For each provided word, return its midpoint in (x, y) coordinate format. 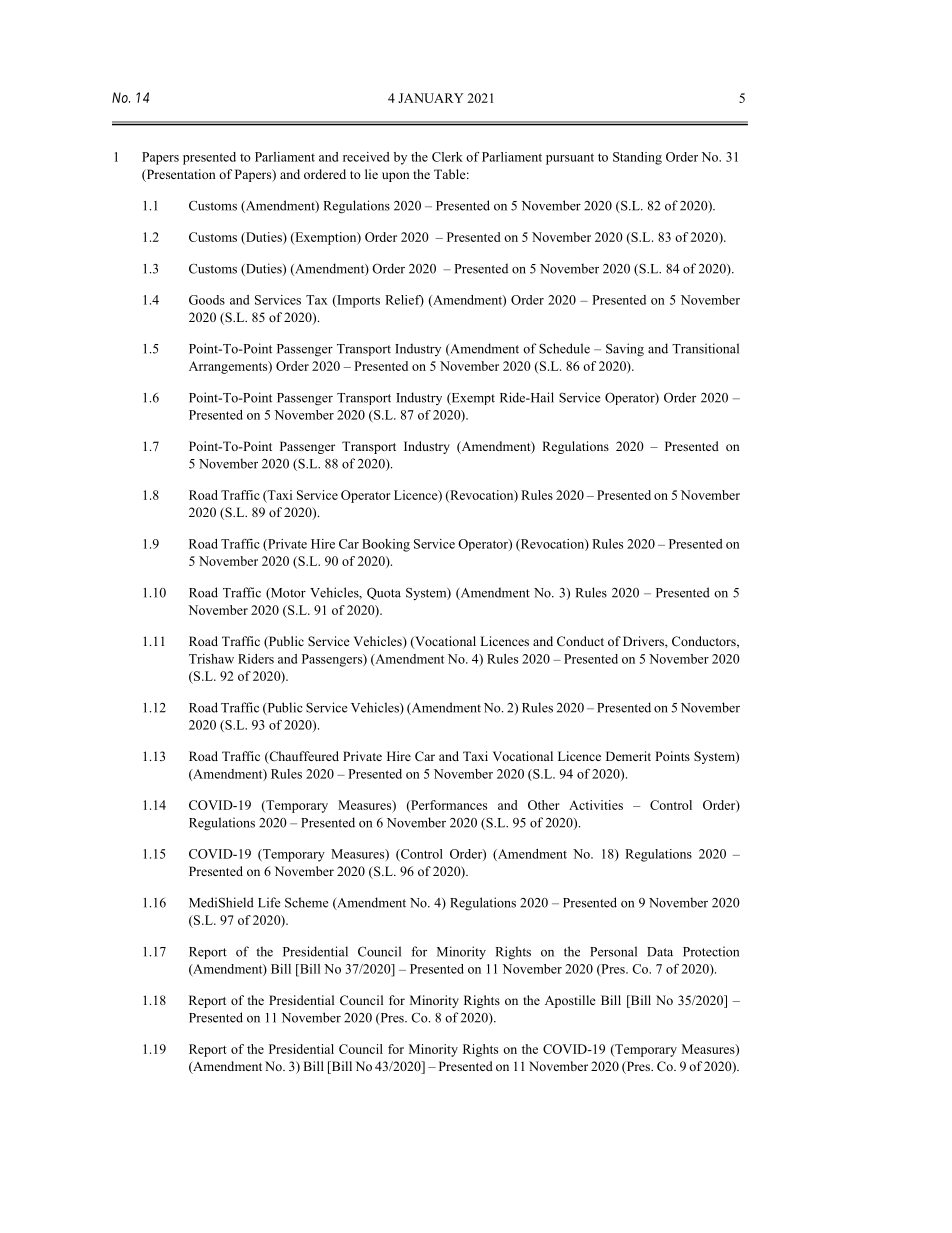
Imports (357, 301)
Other (544, 805)
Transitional (705, 348)
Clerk (447, 157)
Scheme (306, 902)
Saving (625, 350)
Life (269, 902)
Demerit (628, 756)
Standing (637, 158)
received (366, 157)
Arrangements (229, 367)
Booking (386, 545)
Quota (384, 593)
